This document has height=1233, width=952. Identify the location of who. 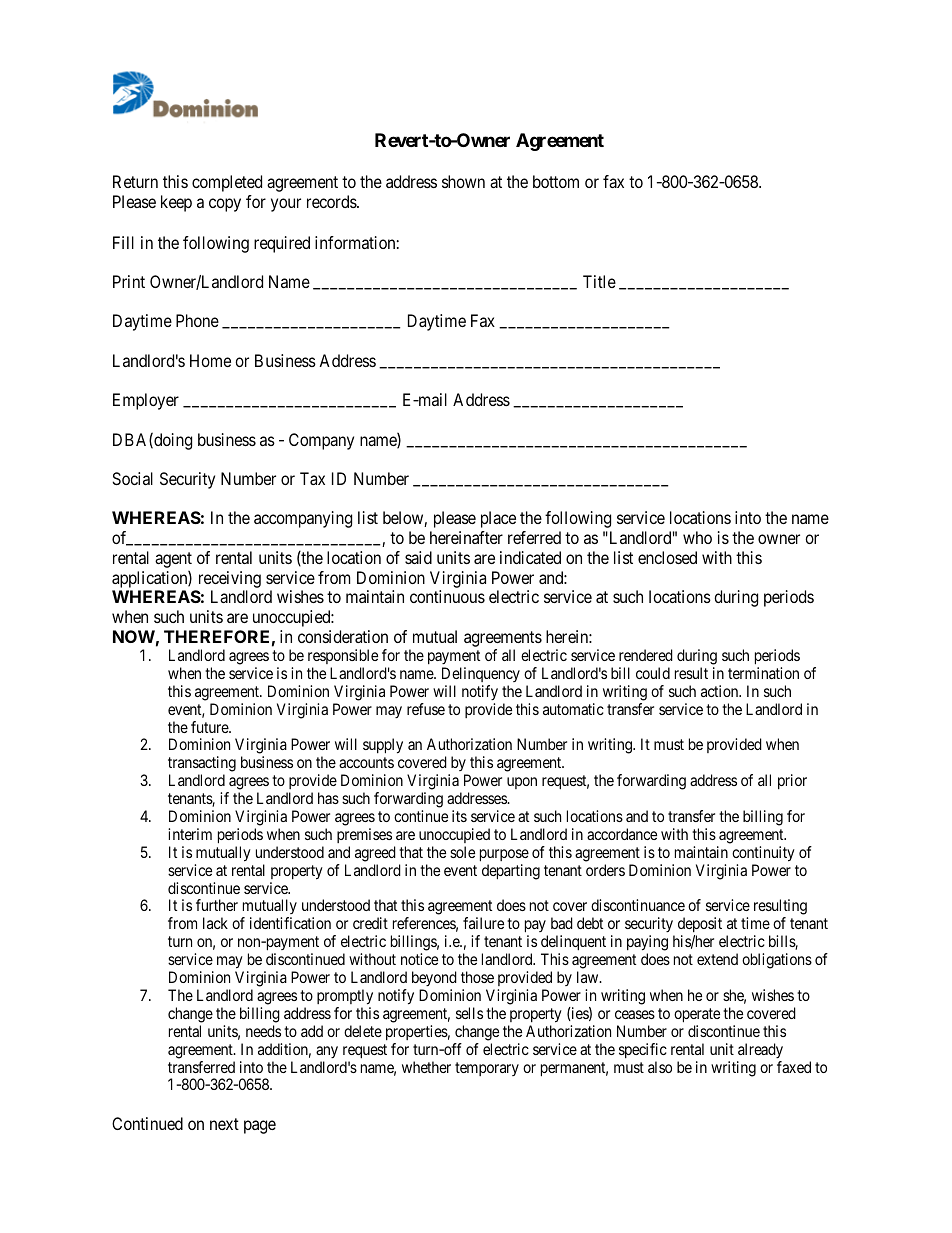
(697, 537).
